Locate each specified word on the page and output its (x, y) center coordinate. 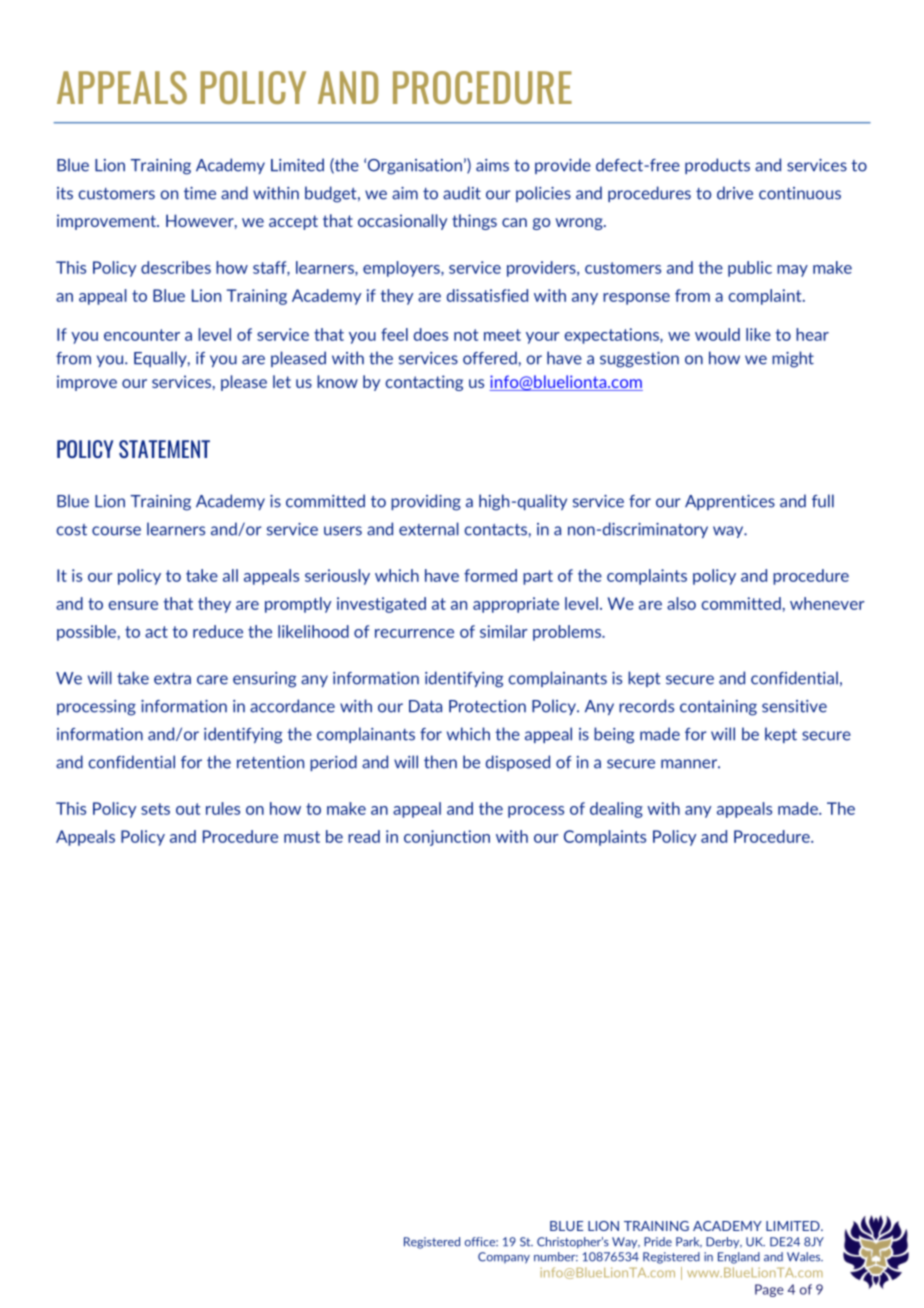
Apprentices (730, 502)
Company (504, 1258)
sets (155, 809)
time (200, 193)
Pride (658, 1242)
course (116, 531)
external (429, 529)
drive (735, 193)
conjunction (447, 838)
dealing (616, 810)
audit (462, 193)
